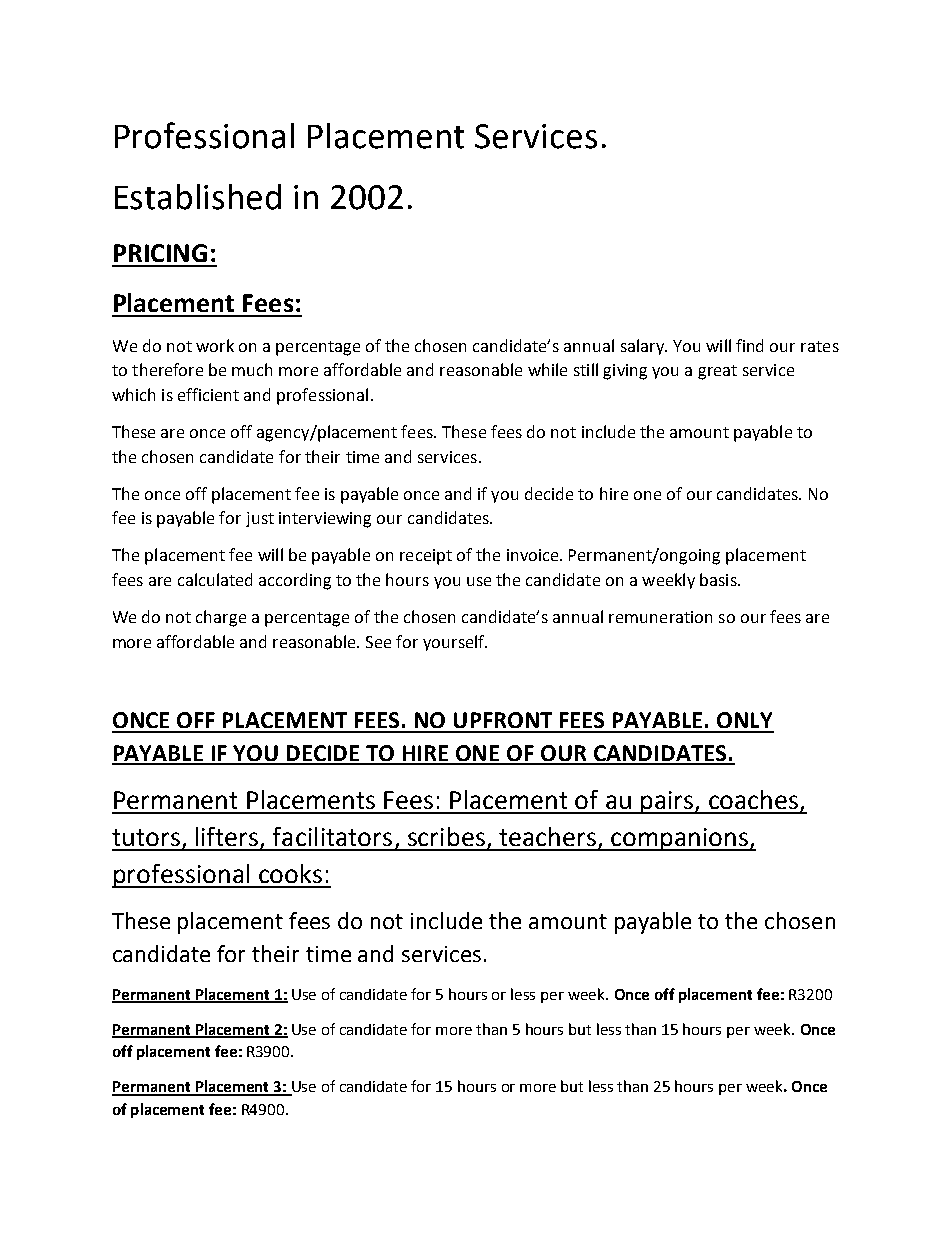 This screenshot has height=1233, width=952. I want to click on basis, so click(719, 579).
